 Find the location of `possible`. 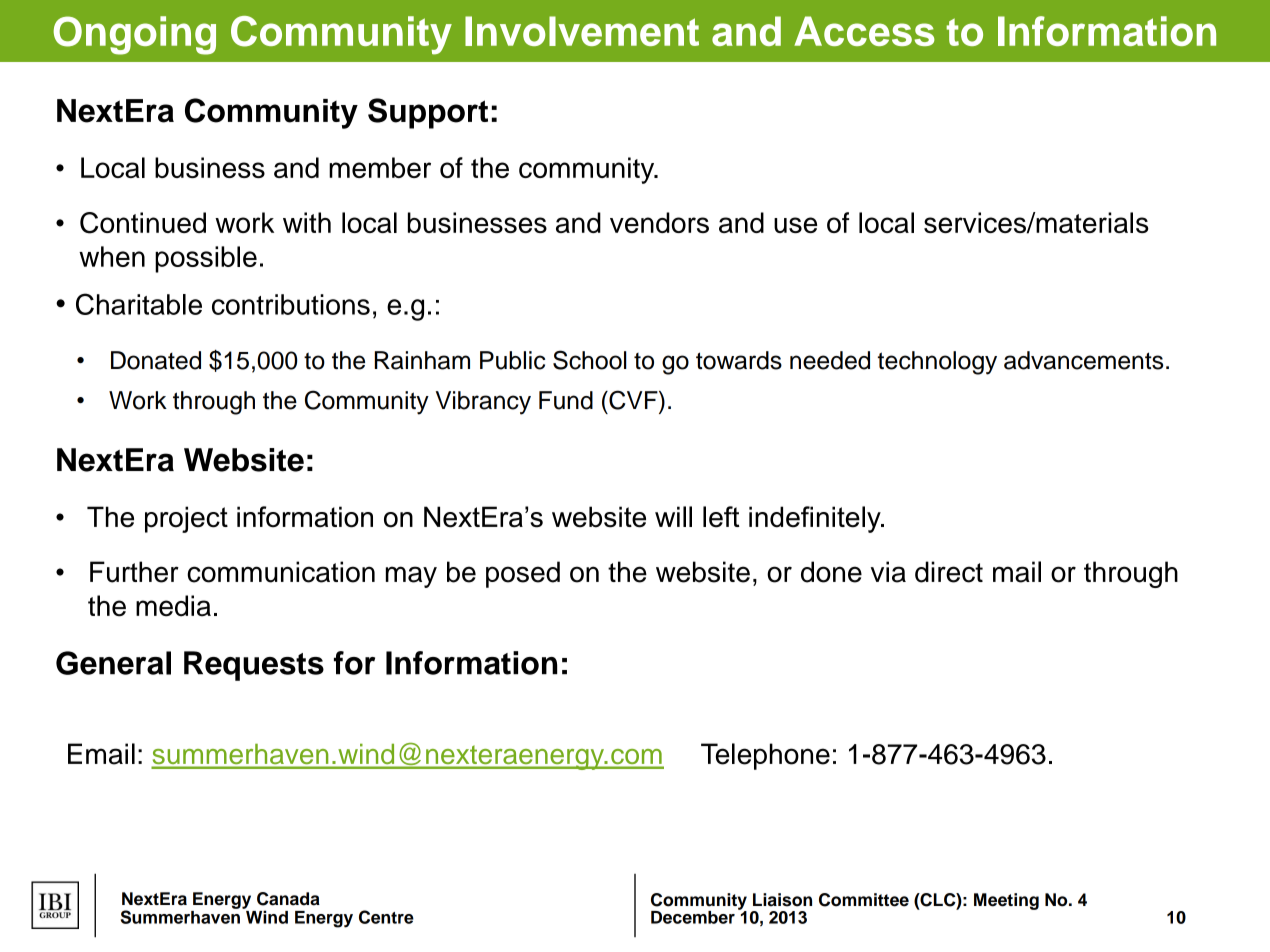

possible is located at coordinates (206, 259).
